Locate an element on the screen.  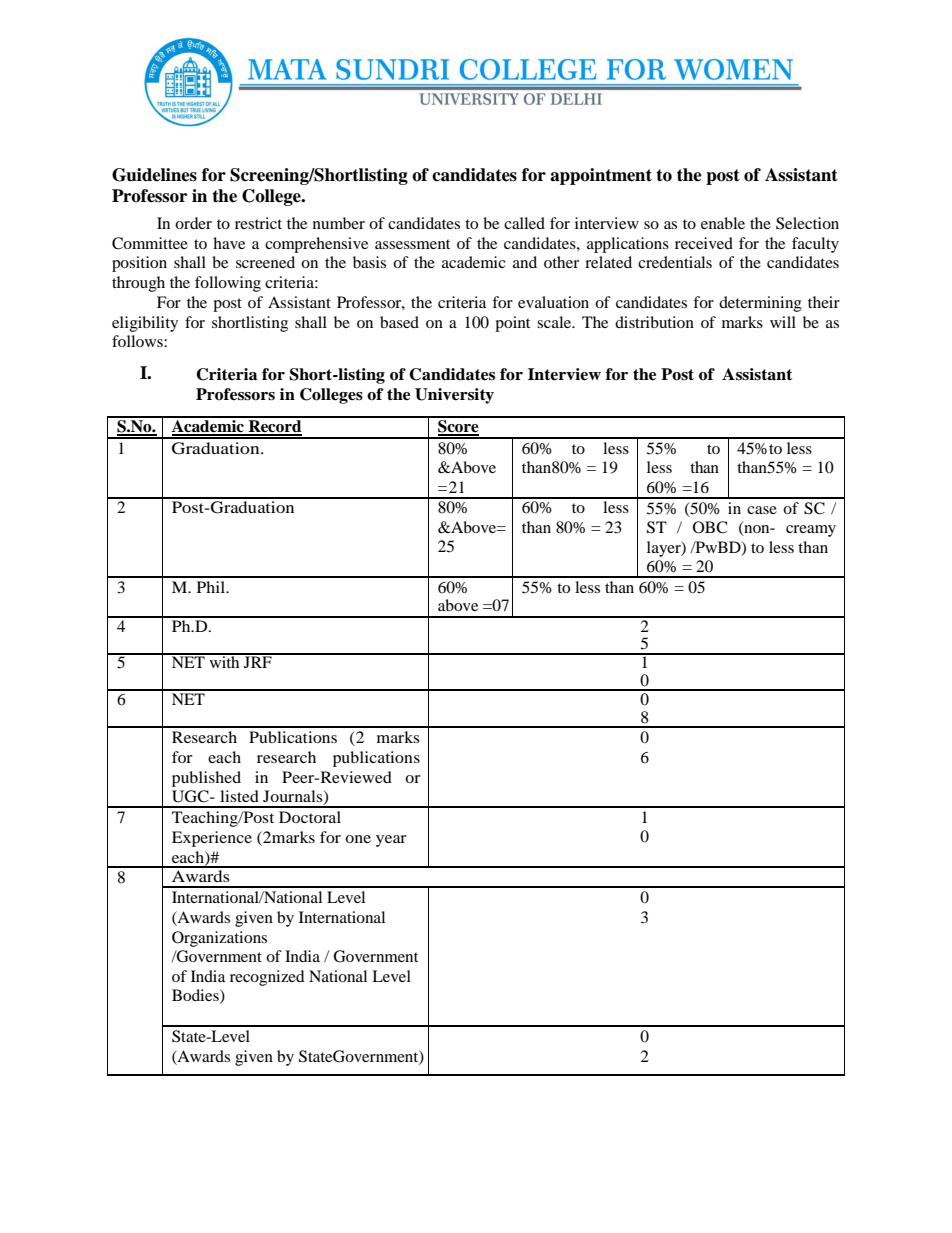
follows is located at coordinates (138, 341).
